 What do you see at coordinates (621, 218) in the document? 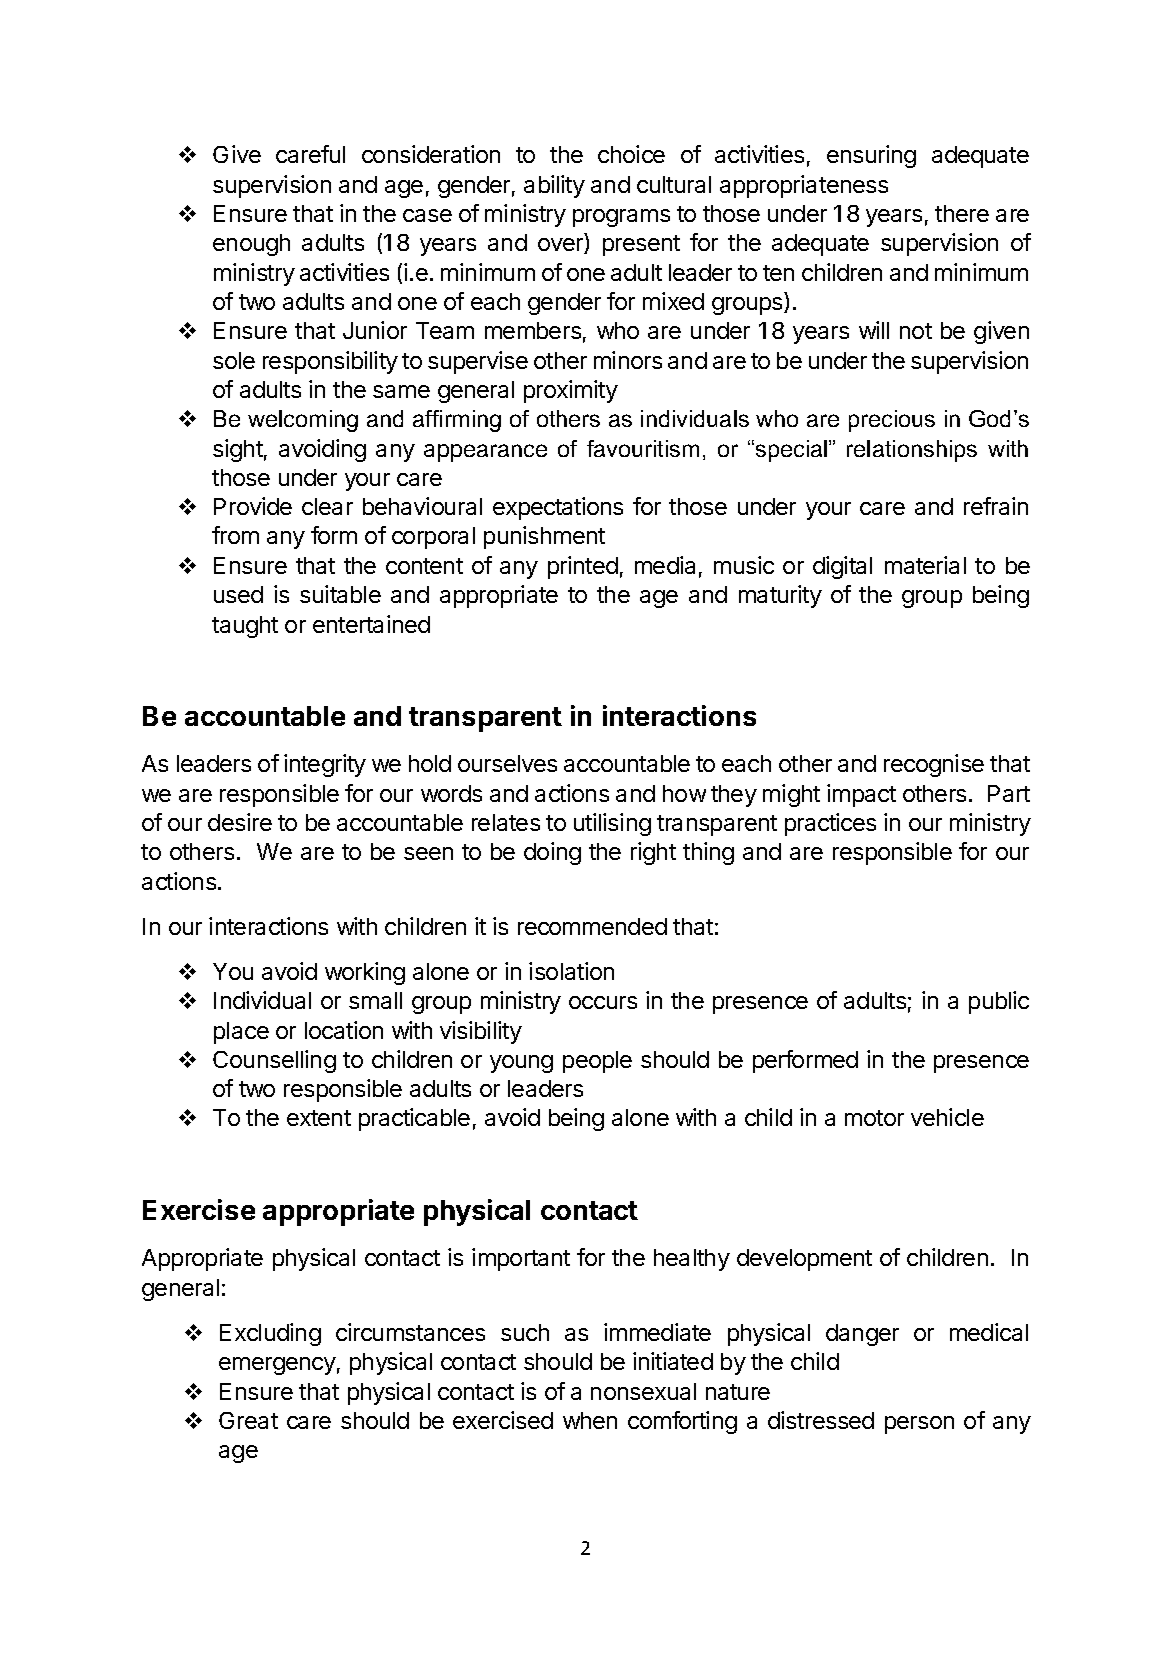
I see `programs` at bounding box center [621, 218].
